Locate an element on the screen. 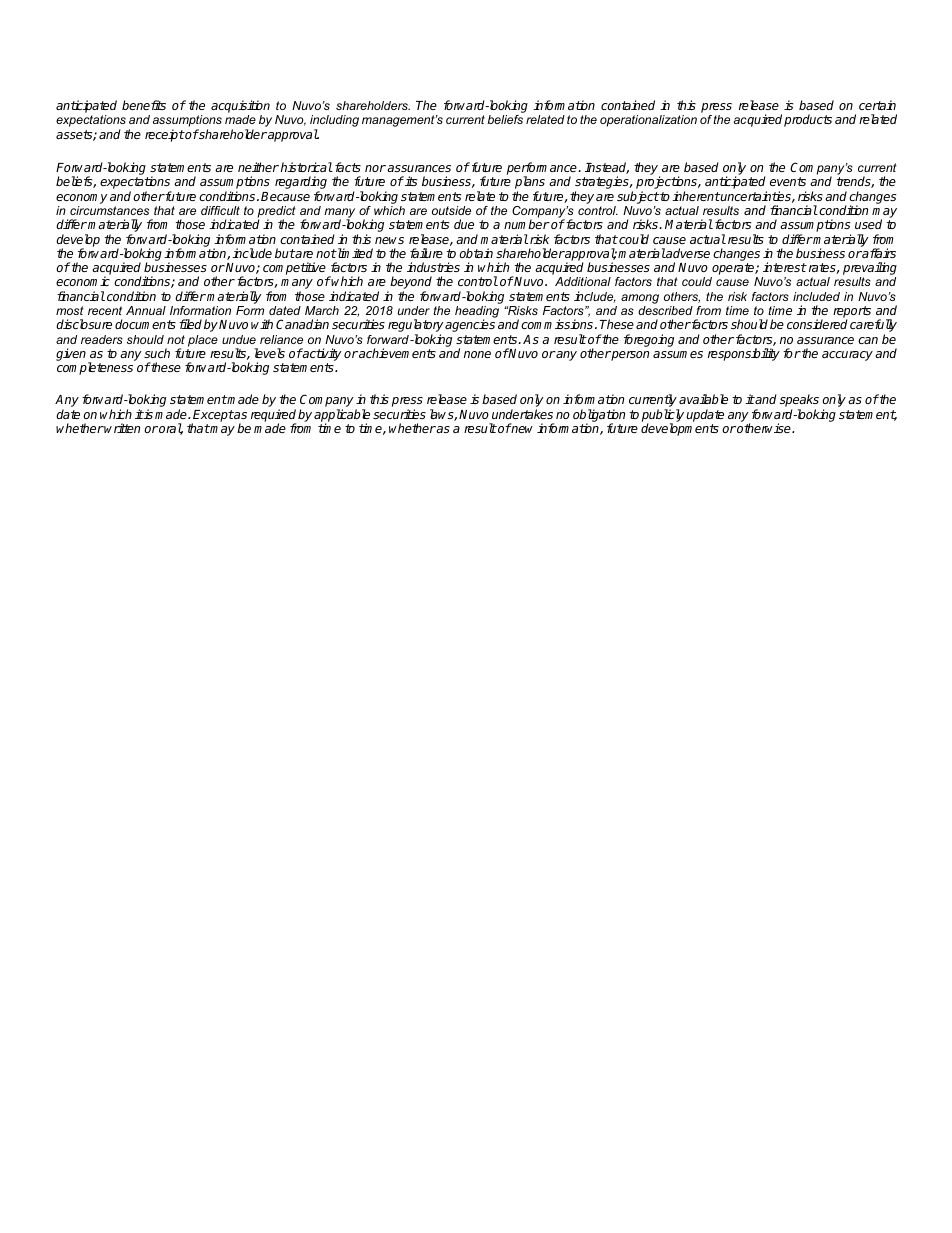  interest is located at coordinates (785, 267).
